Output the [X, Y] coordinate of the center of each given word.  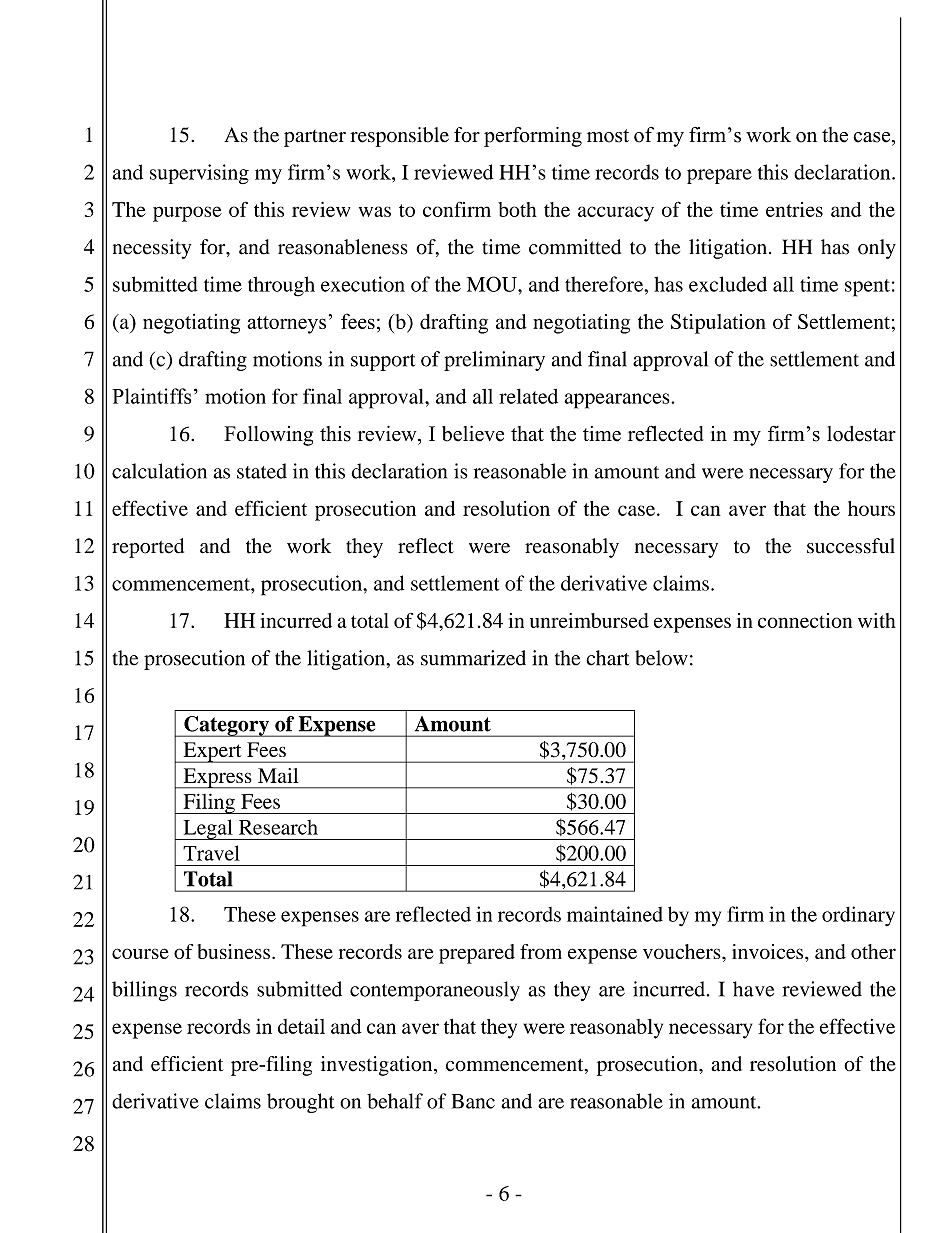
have [753, 989]
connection [805, 620]
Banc [473, 1101]
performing [533, 137]
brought [300, 1103]
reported [148, 548]
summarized [473, 658]
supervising [199, 174]
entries [794, 209]
